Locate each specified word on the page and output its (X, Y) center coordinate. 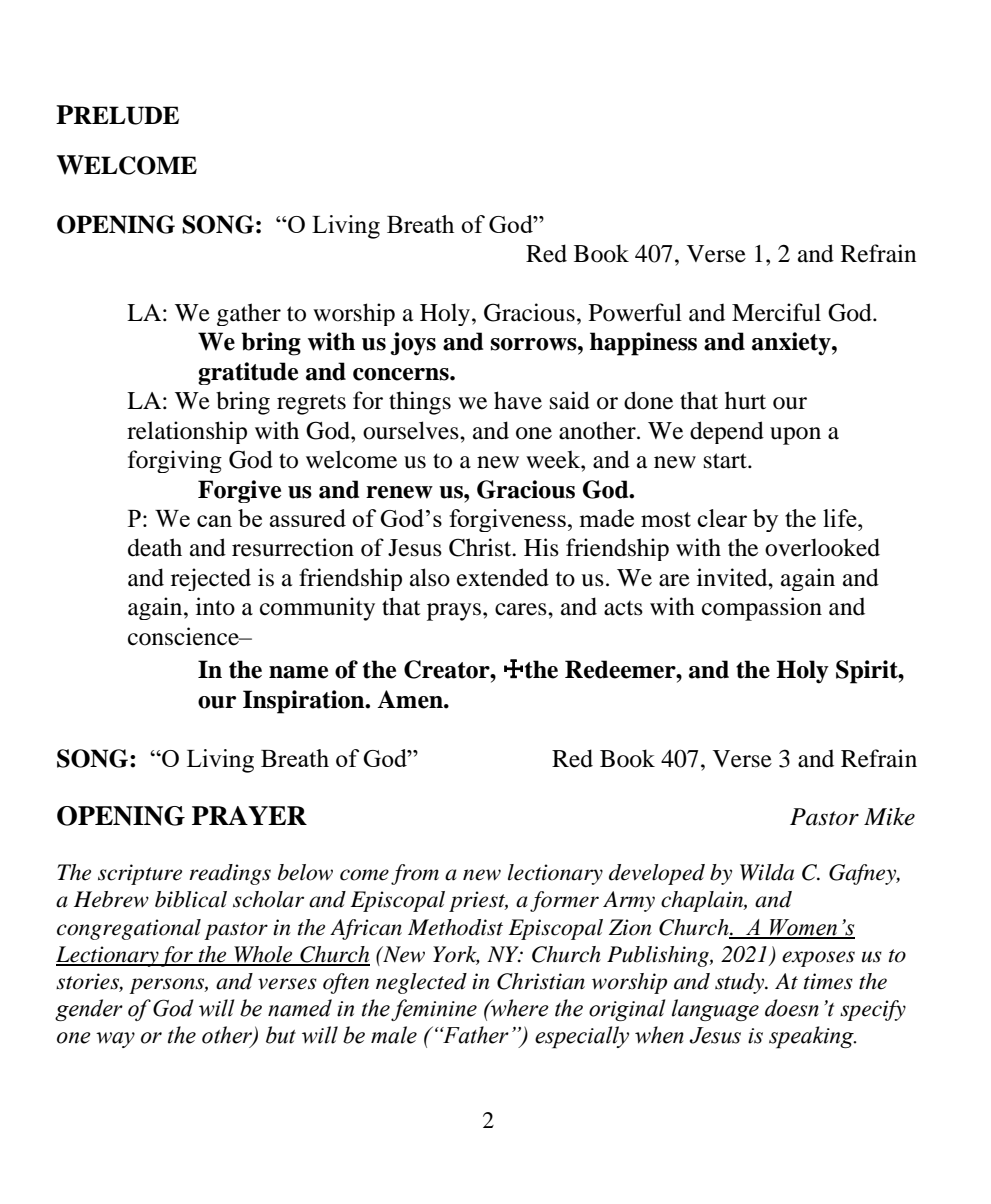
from (415, 874)
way (115, 1040)
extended (503, 577)
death (155, 547)
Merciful (776, 312)
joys (413, 344)
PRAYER (249, 815)
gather (249, 314)
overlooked (822, 547)
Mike (889, 816)
